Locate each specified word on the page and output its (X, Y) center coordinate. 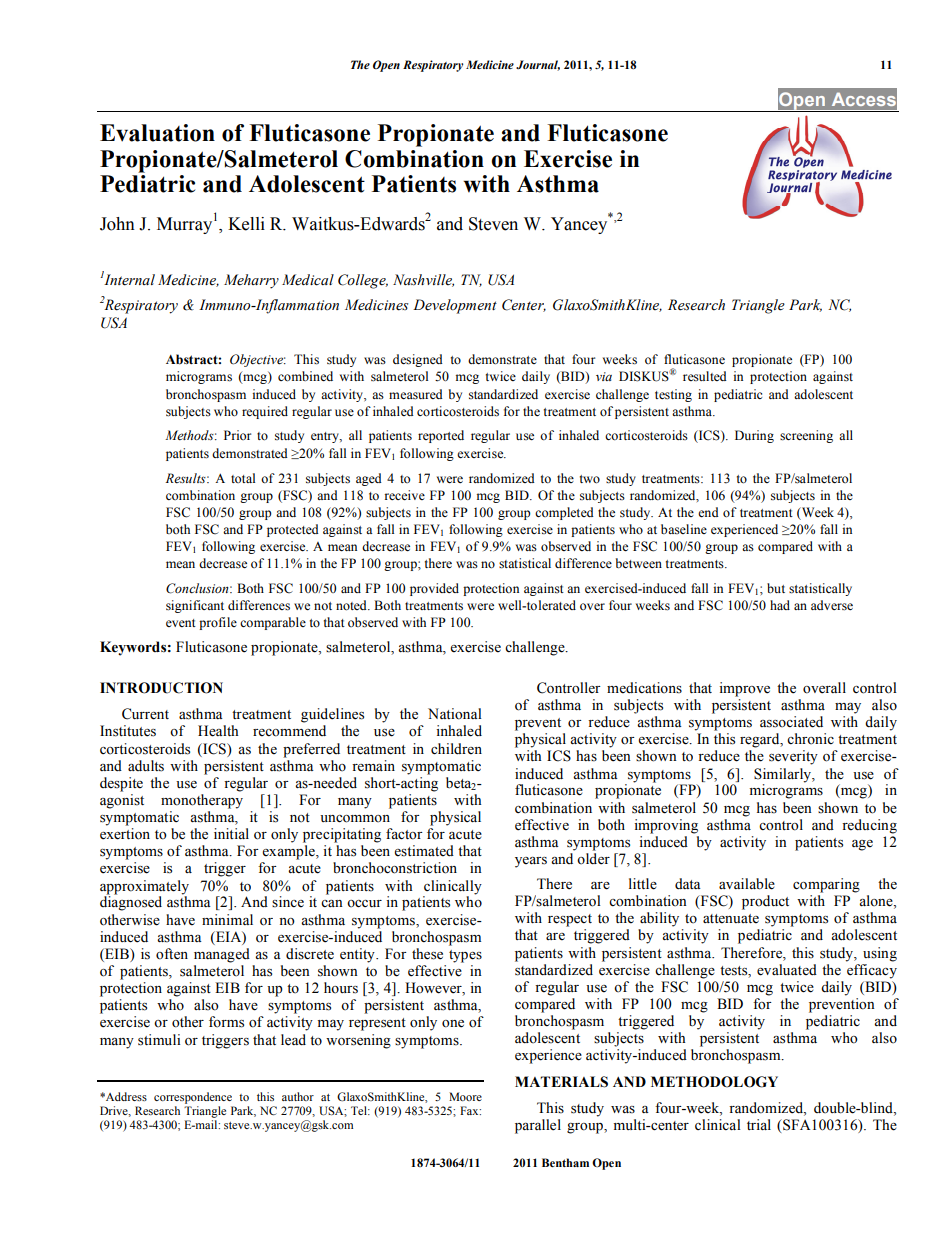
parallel (538, 1126)
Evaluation (157, 133)
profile (218, 623)
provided (434, 589)
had (780, 605)
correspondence (193, 1098)
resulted (705, 376)
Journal (538, 65)
